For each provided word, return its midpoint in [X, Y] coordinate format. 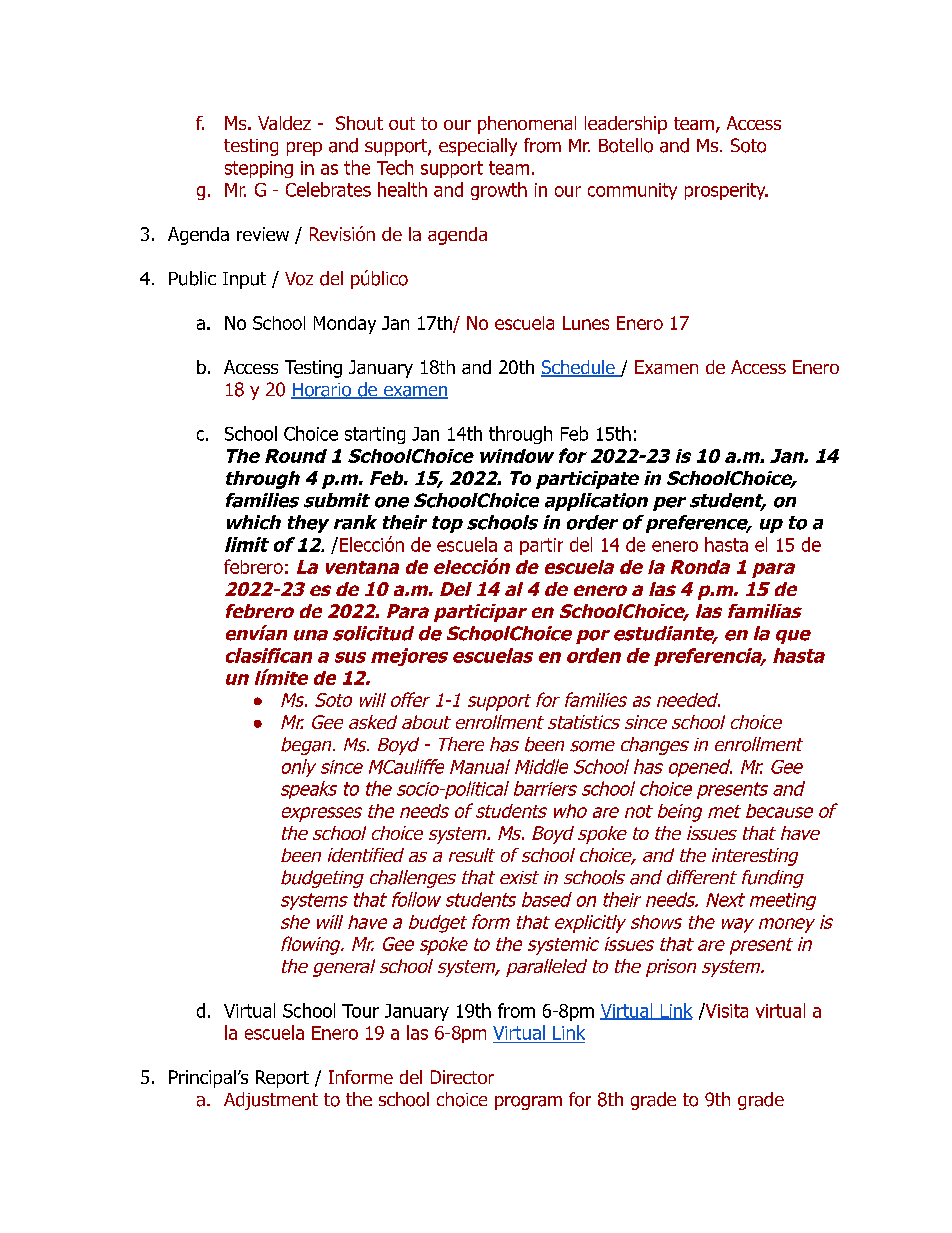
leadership [626, 125]
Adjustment [271, 1101]
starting [375, 435]
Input [244, 280]
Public [192, 278]
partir [541, 546]
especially [478, 147]
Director [462, 1077]
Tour [360, 1011]
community [632, 191]
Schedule [579, 368]
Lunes [586, 323]
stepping [259, 169]
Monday [345, 325]
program [528, 1103]
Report [282, 1079]
